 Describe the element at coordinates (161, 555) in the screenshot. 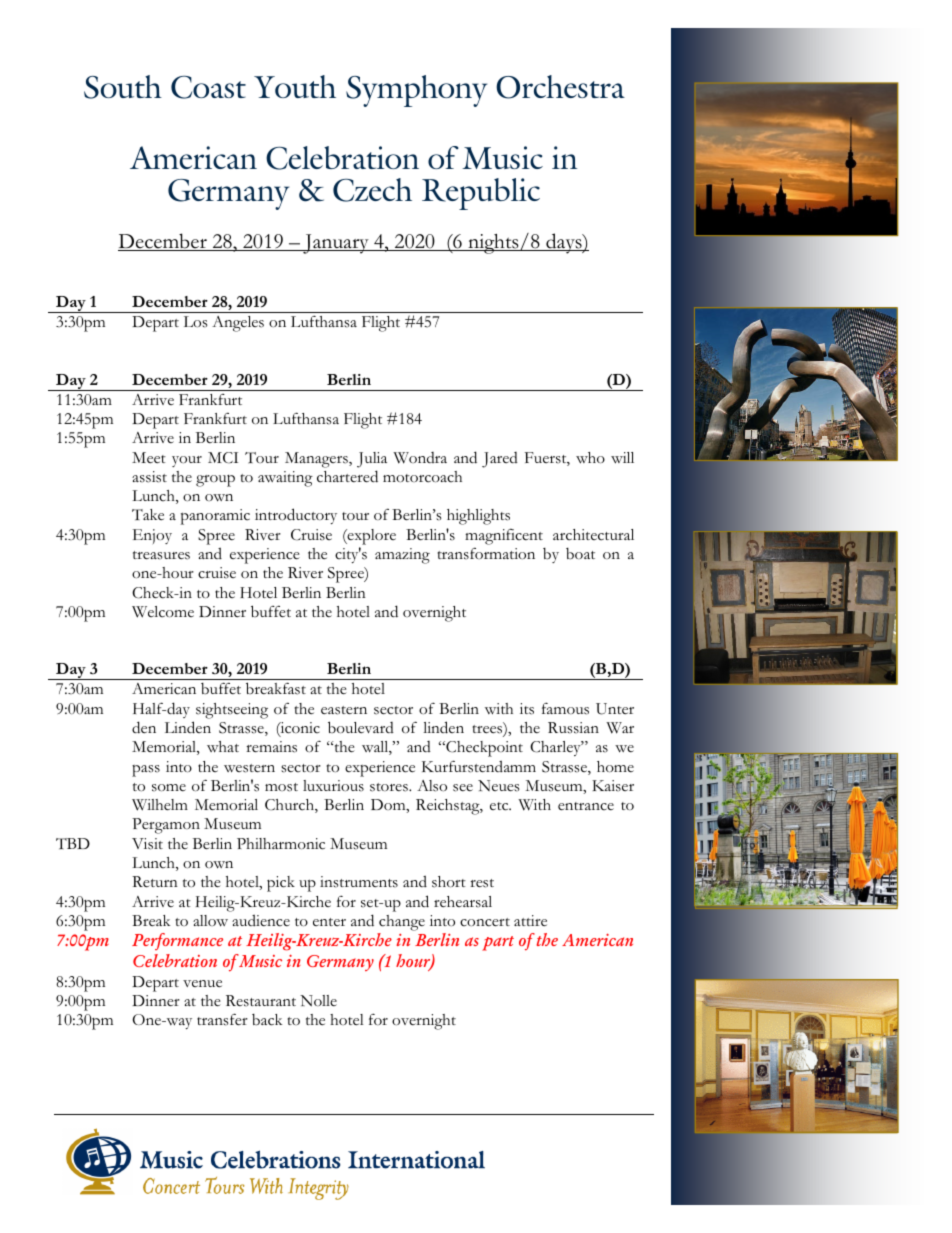

I see `treasures` at that location.
